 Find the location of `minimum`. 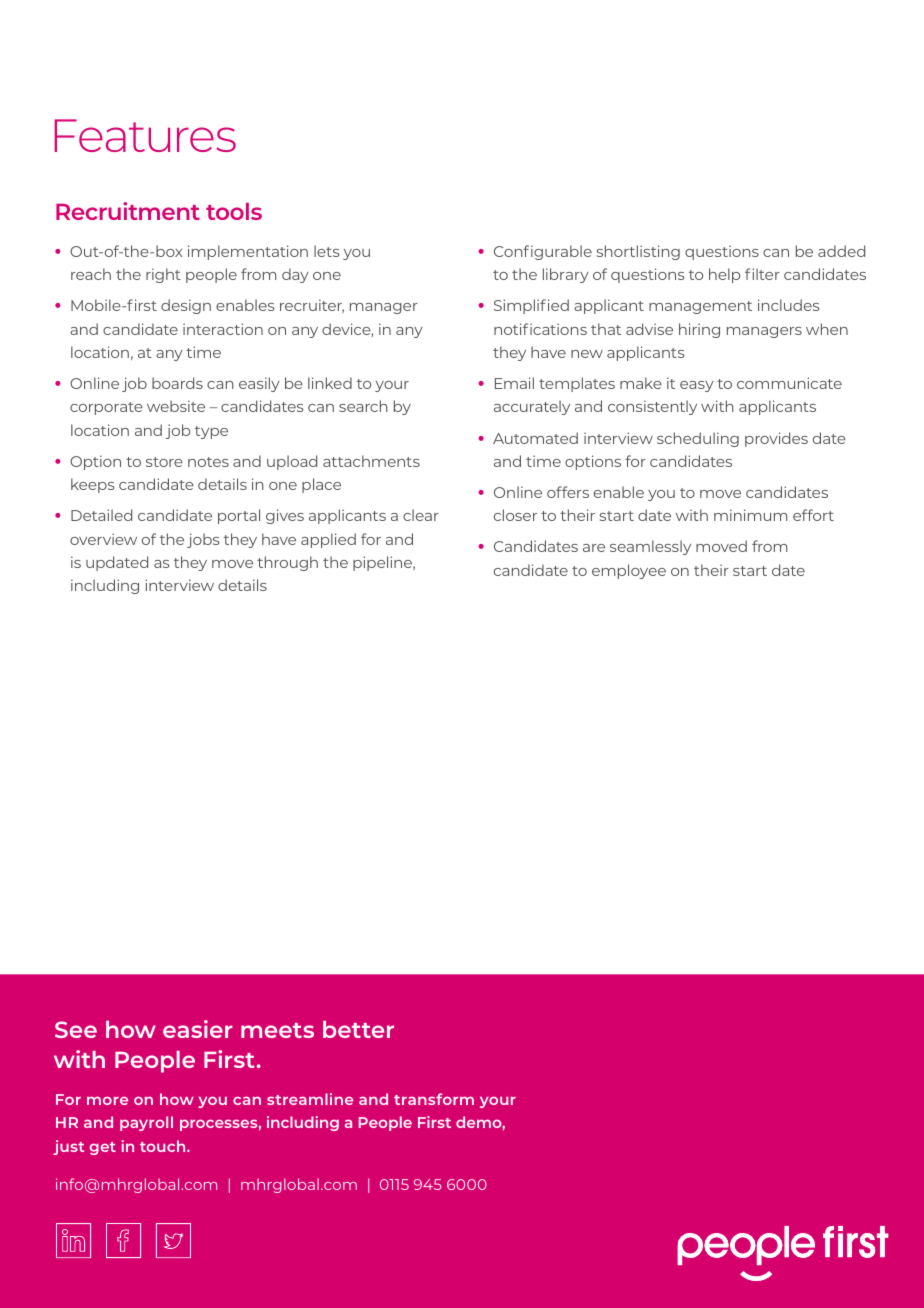

minimum is located at coordinates (750, 515).
